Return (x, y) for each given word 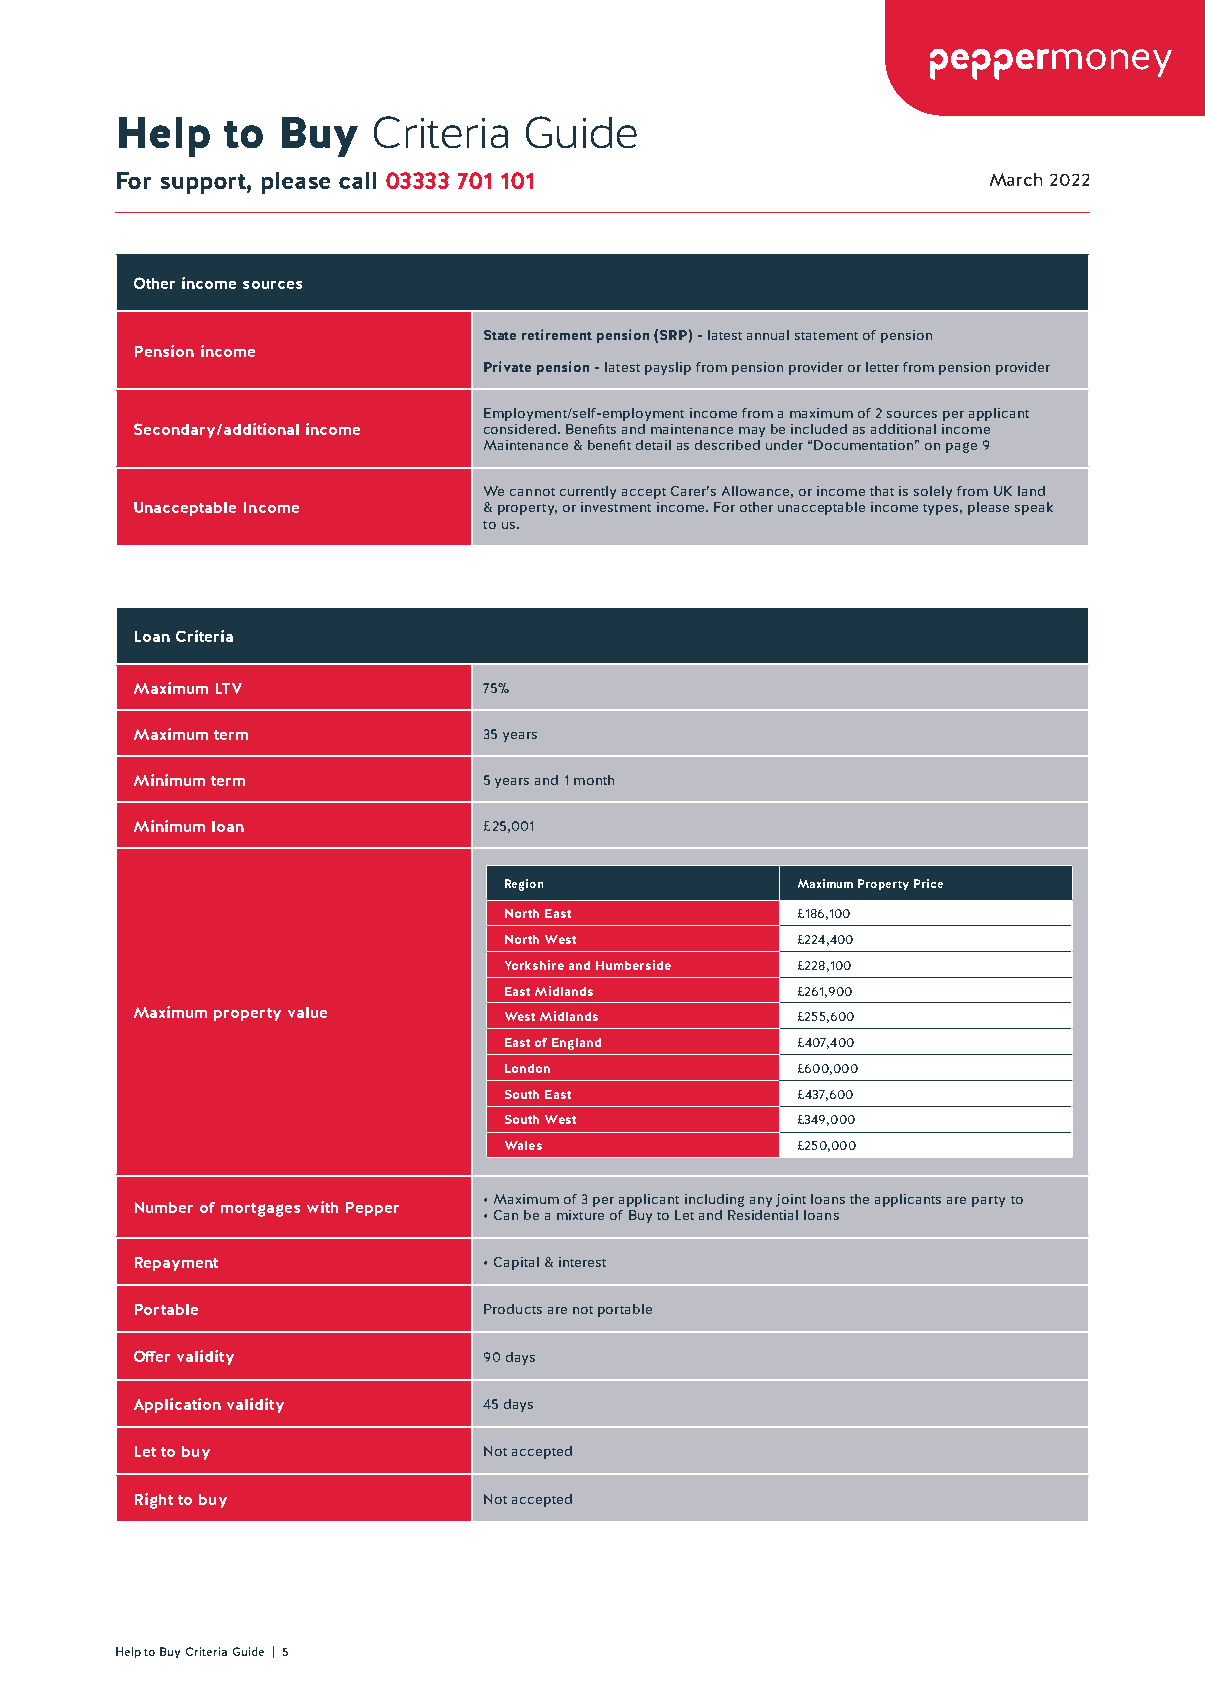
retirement (557, 334)
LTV (229, 688)
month (594, 780)
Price (928, 883)
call (357, 180)
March (1016, 179)
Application (177, 1405)
